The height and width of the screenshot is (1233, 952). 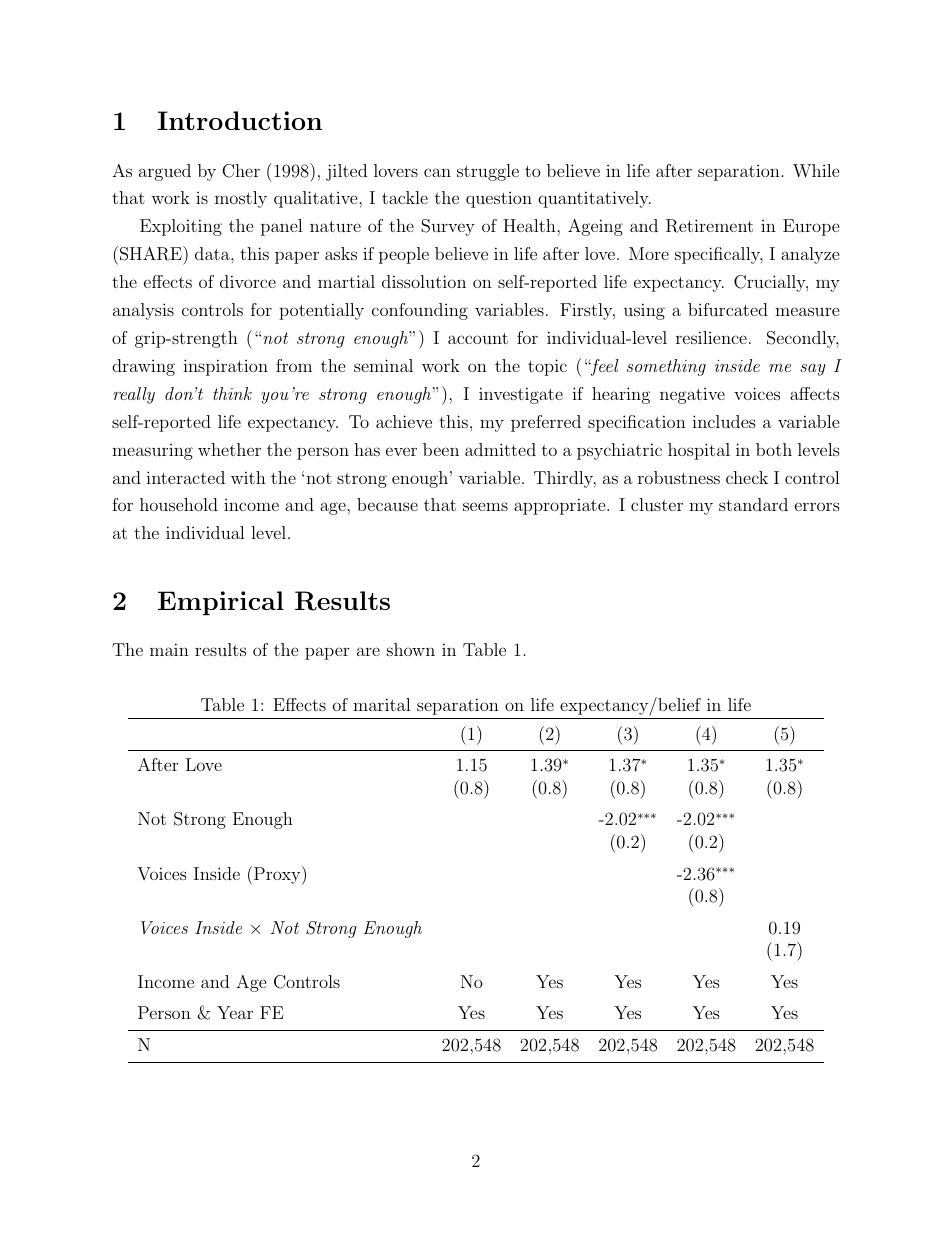 I want to click on While, so click(x=816, y=171).
